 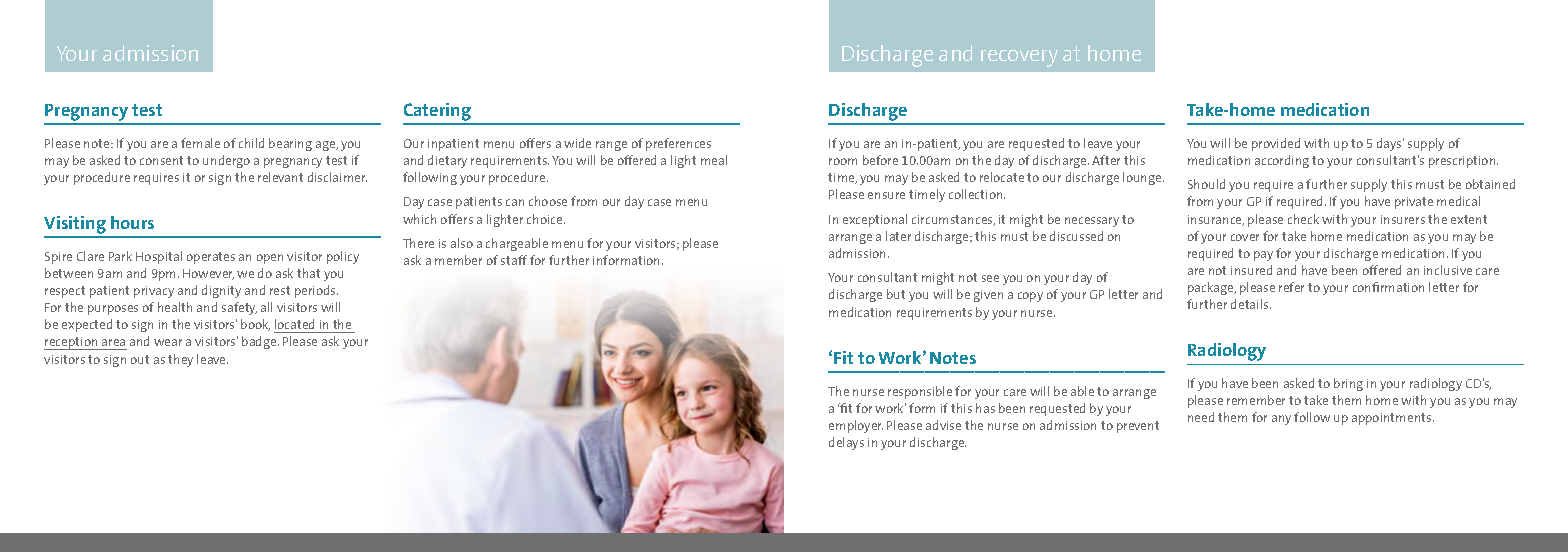 What do you see at coordinates (260, 342) in the screenshot?
I see `badge` at bounding box center [260, 342].
